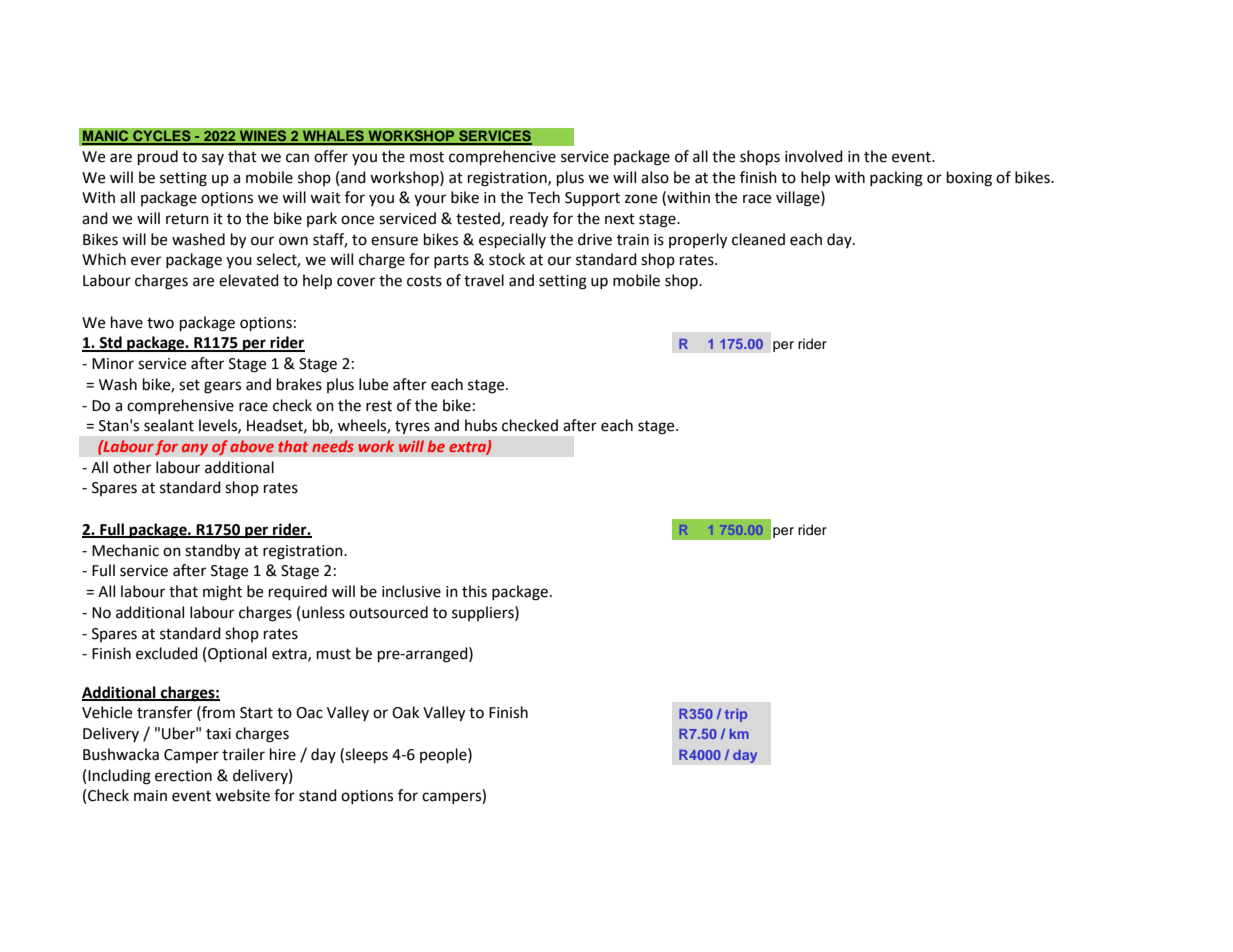 Image resolution: width=1233 pixels, height=952 pixels. I want to click on outsourced, so click(388, 612).
